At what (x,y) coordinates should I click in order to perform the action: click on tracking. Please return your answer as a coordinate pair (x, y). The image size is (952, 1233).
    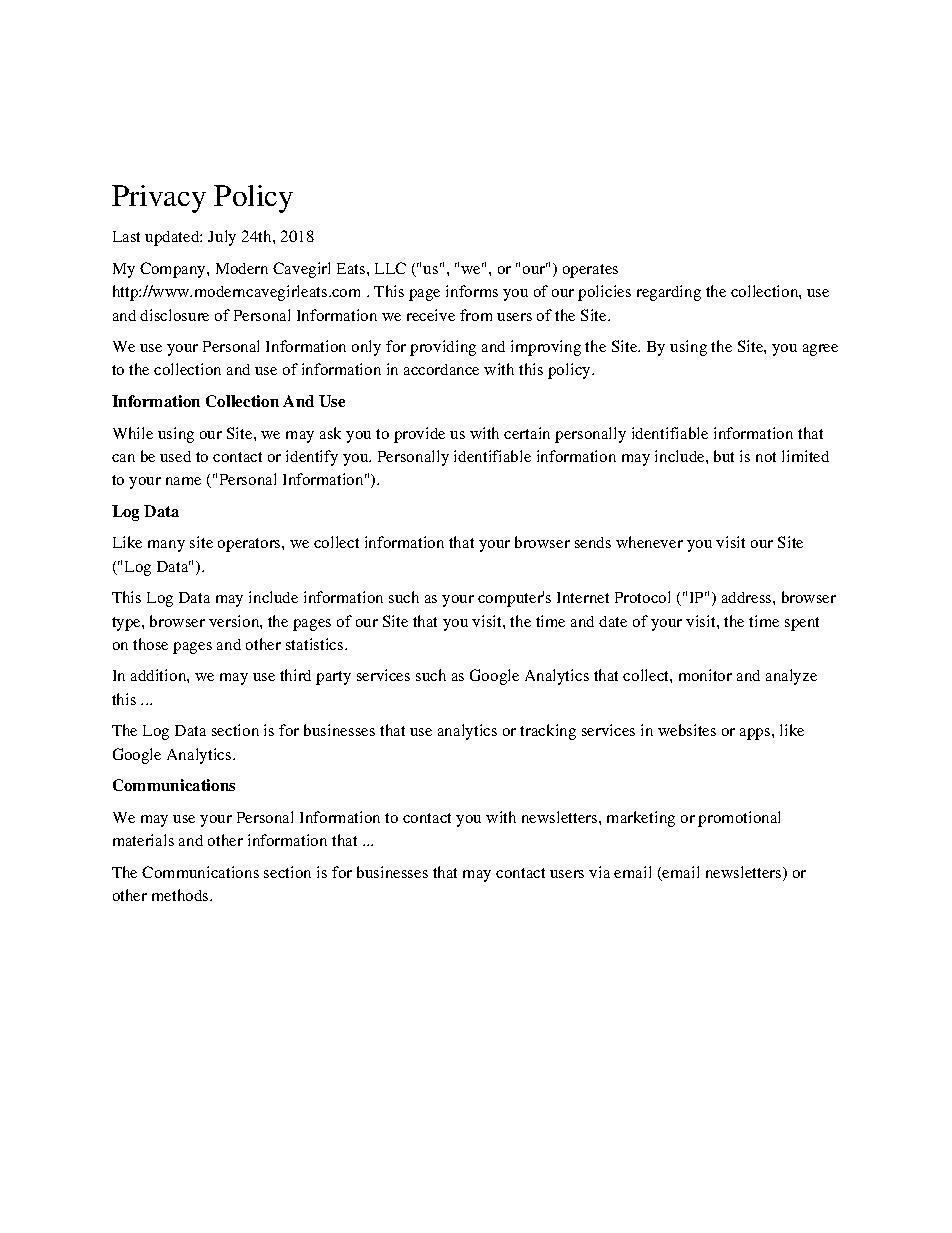
    Looking at the image, I should click on (548, 732).
